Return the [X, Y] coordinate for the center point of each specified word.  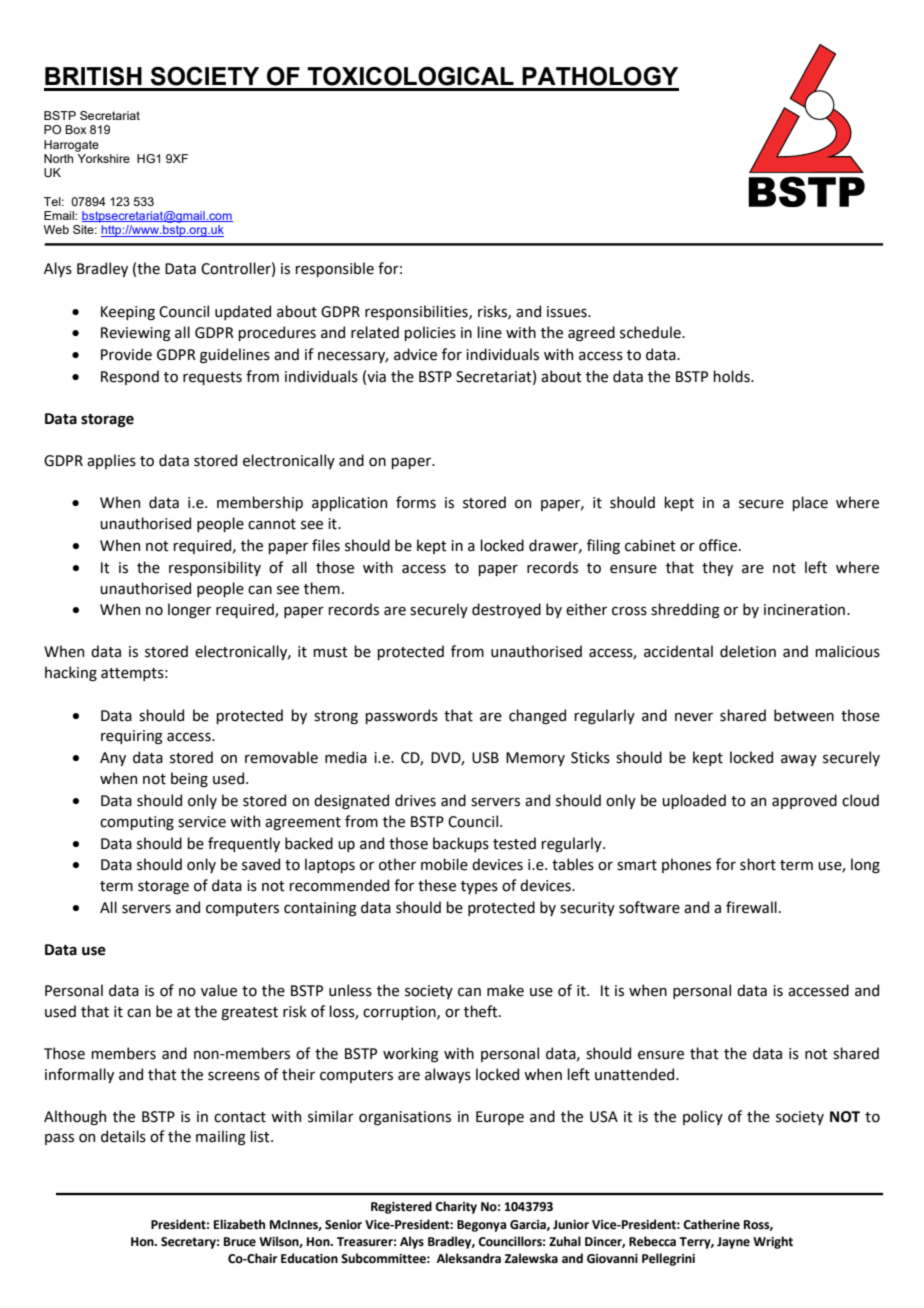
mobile [444, 864]
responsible [334, 269]
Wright [773, 1242]
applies [111, 461]
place [810, 503]
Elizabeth [239, 1224]
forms [416, 502]
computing [137, 823]
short [758, 864]
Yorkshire [104, 158]
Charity [456, 1207]
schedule [651, 332]
